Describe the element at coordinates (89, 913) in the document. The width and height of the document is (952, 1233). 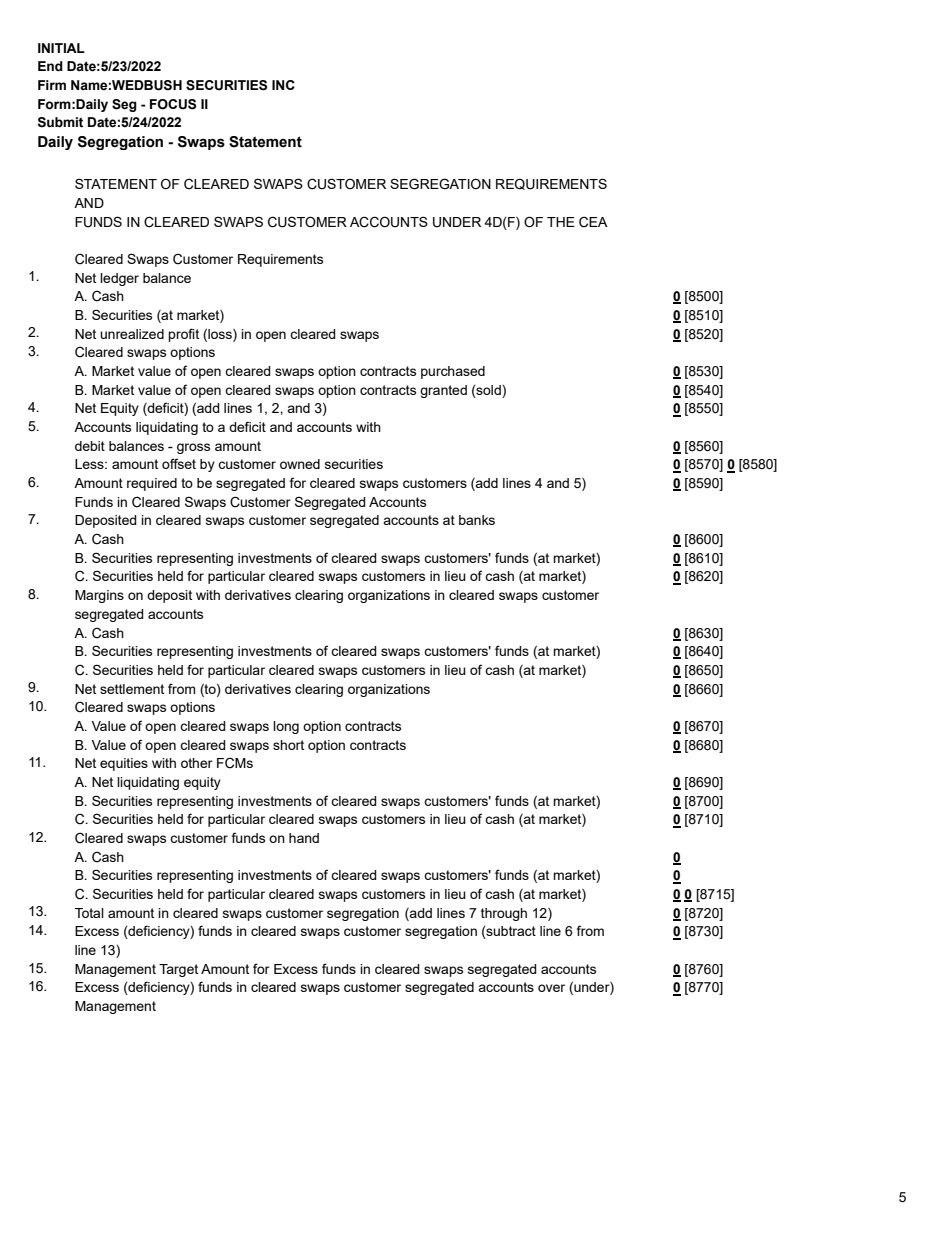
I see `Total` at that location.
